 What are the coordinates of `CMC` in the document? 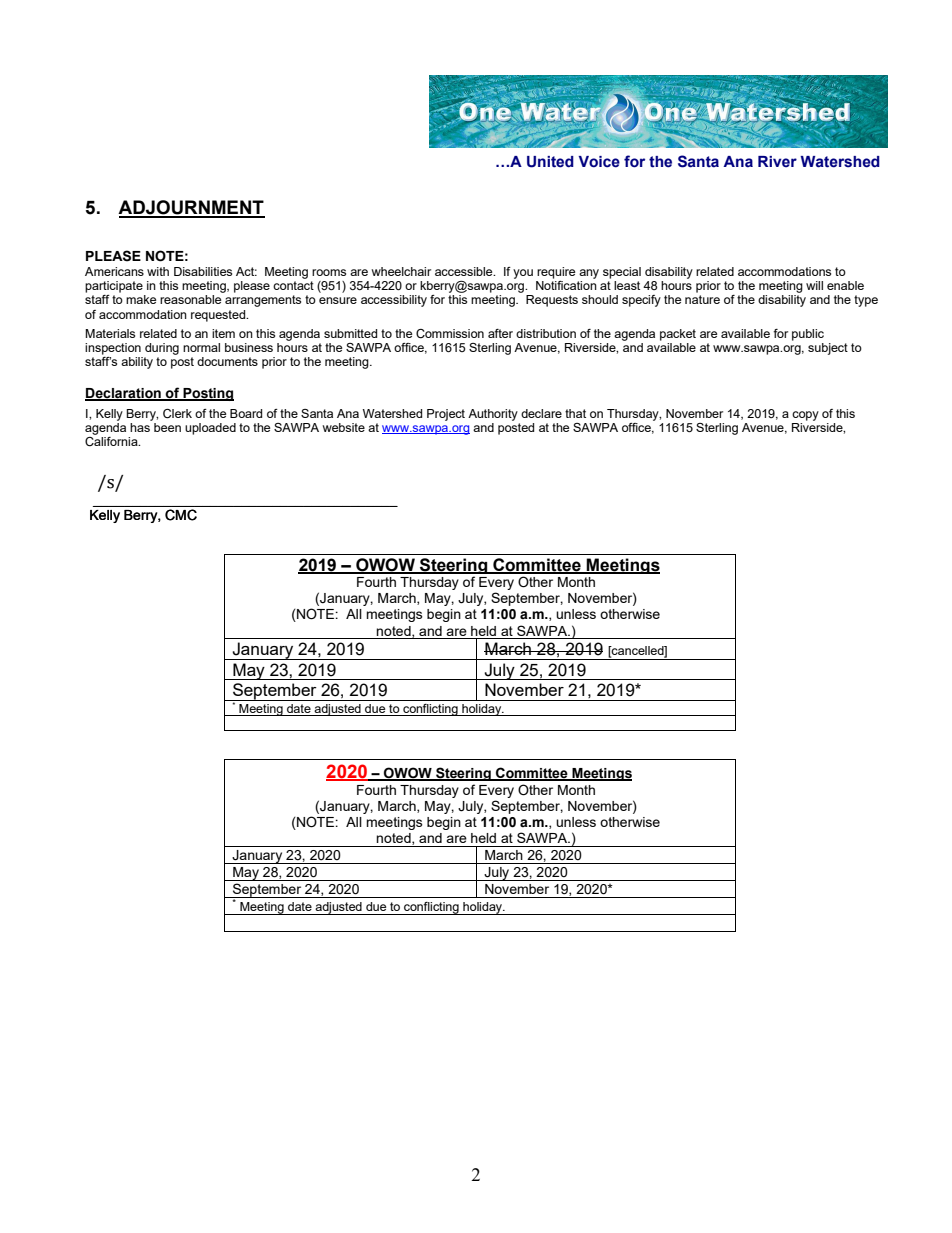 It's located at (181, 515).
